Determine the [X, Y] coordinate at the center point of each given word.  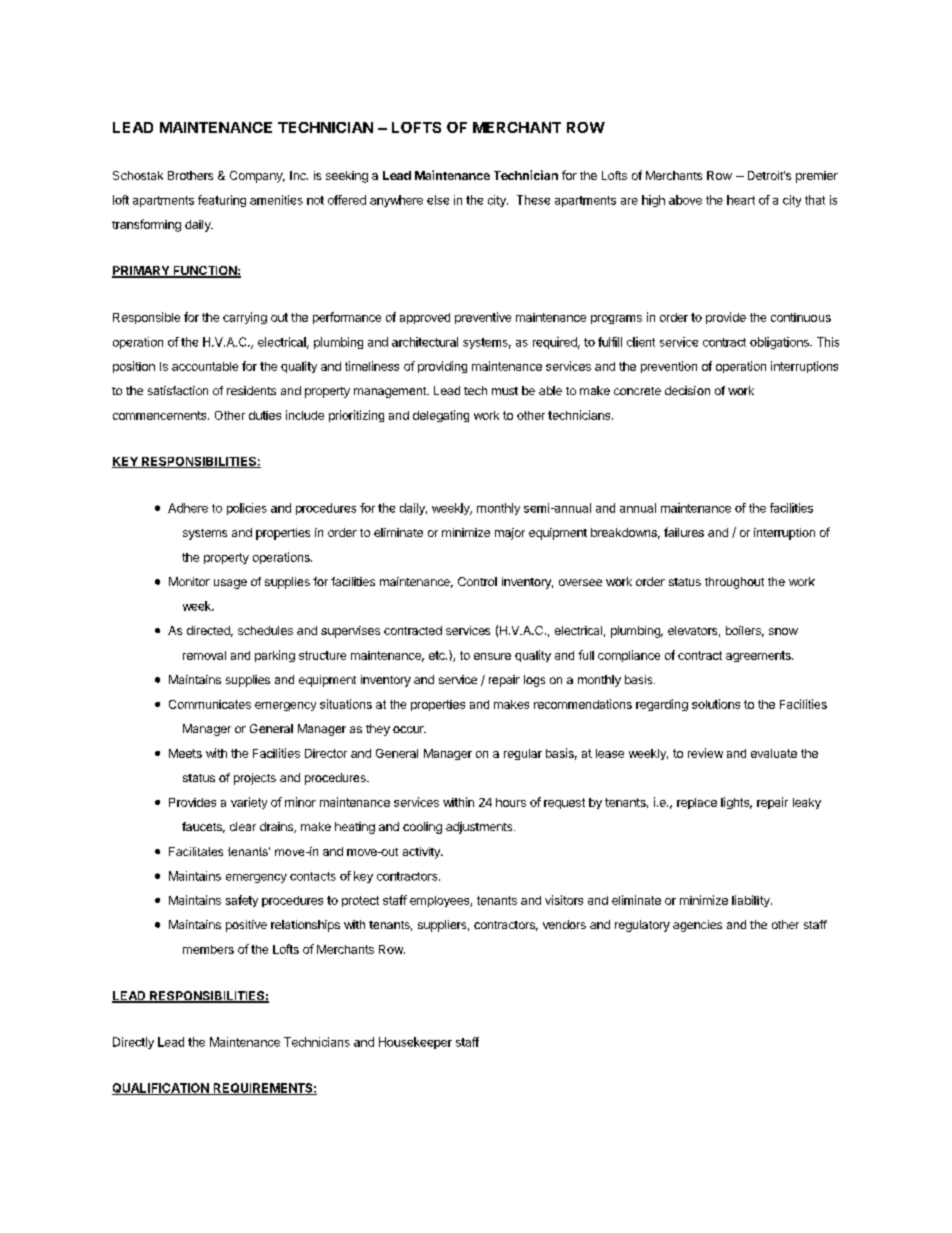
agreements [759, 656]
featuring [222, 201]
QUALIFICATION [161, 1089]
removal [204, 655]
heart [741, 200]
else [438, 200]
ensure [492, 656]
